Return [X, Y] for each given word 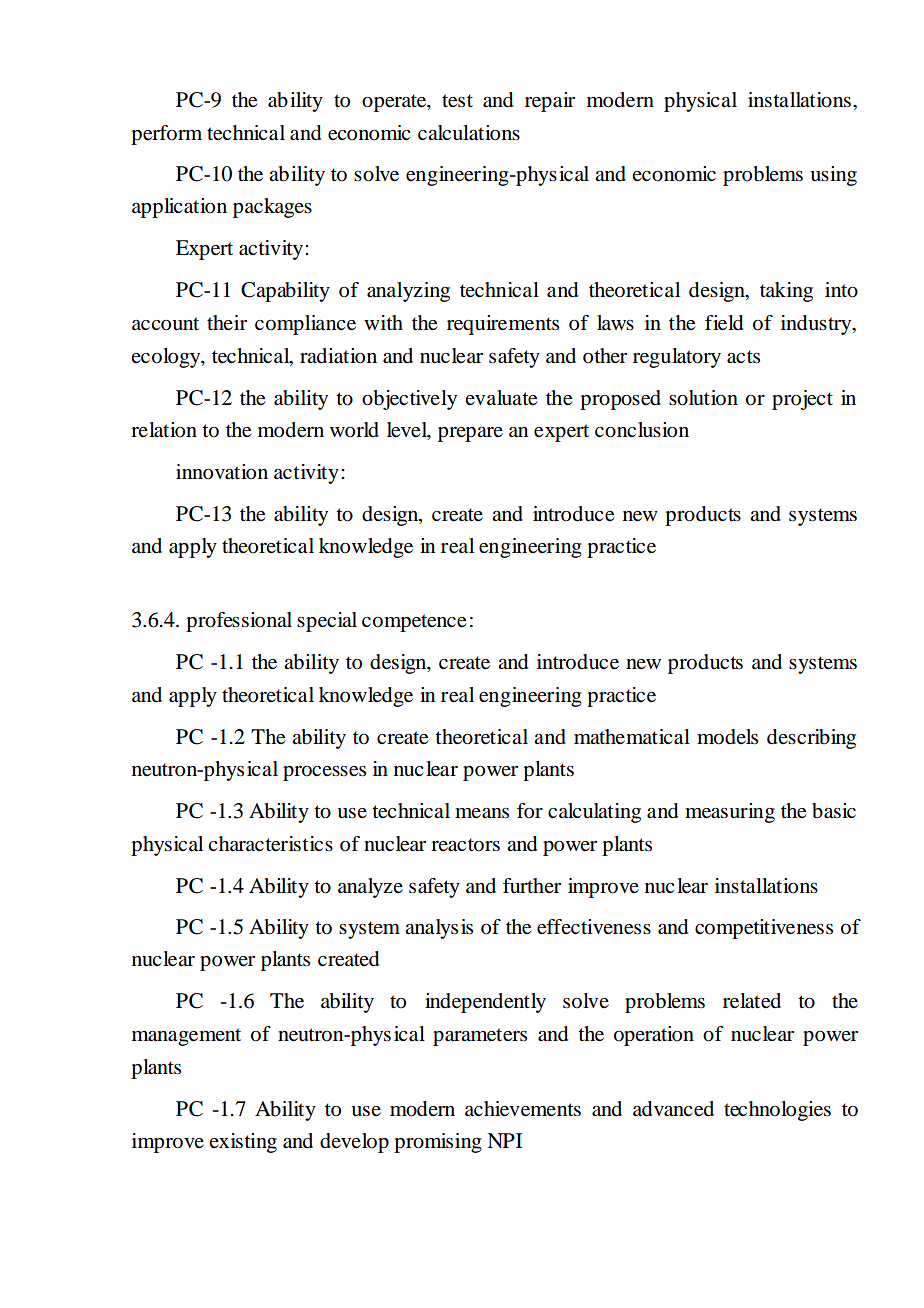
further [532, 885]
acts [743, 357]
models [727, 737]
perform [166, 135]
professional [239, 622]
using [833, 176]
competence [414, 623]
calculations [469, 133]
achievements [523, 1109]
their [227, 322]
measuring [730, 813]
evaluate [501, 398]
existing [243, 1143]
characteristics [270, 844]
